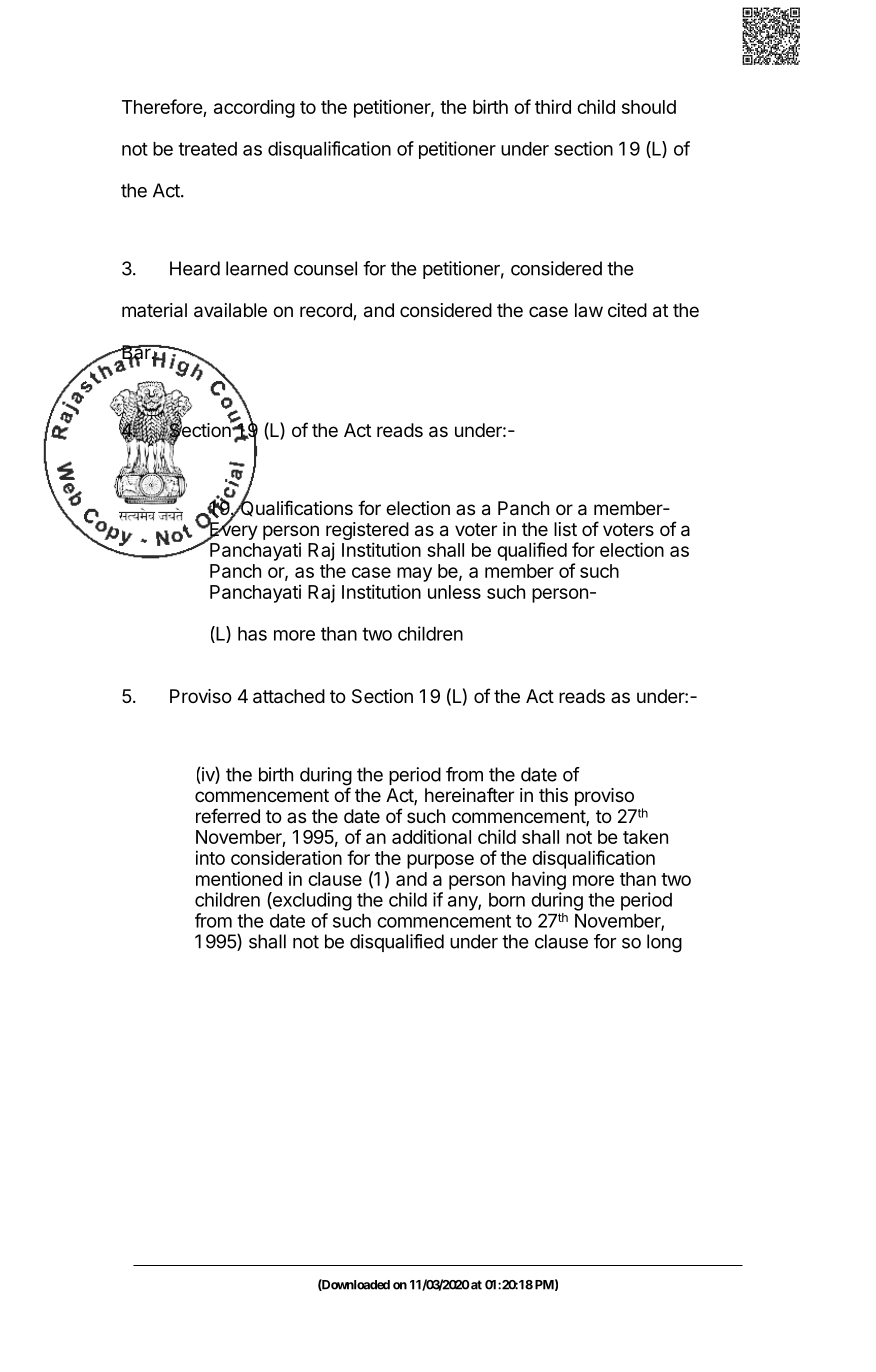  Describe the element at coordinates (454, 592) in the screenshot. I see `unless` at that location.
